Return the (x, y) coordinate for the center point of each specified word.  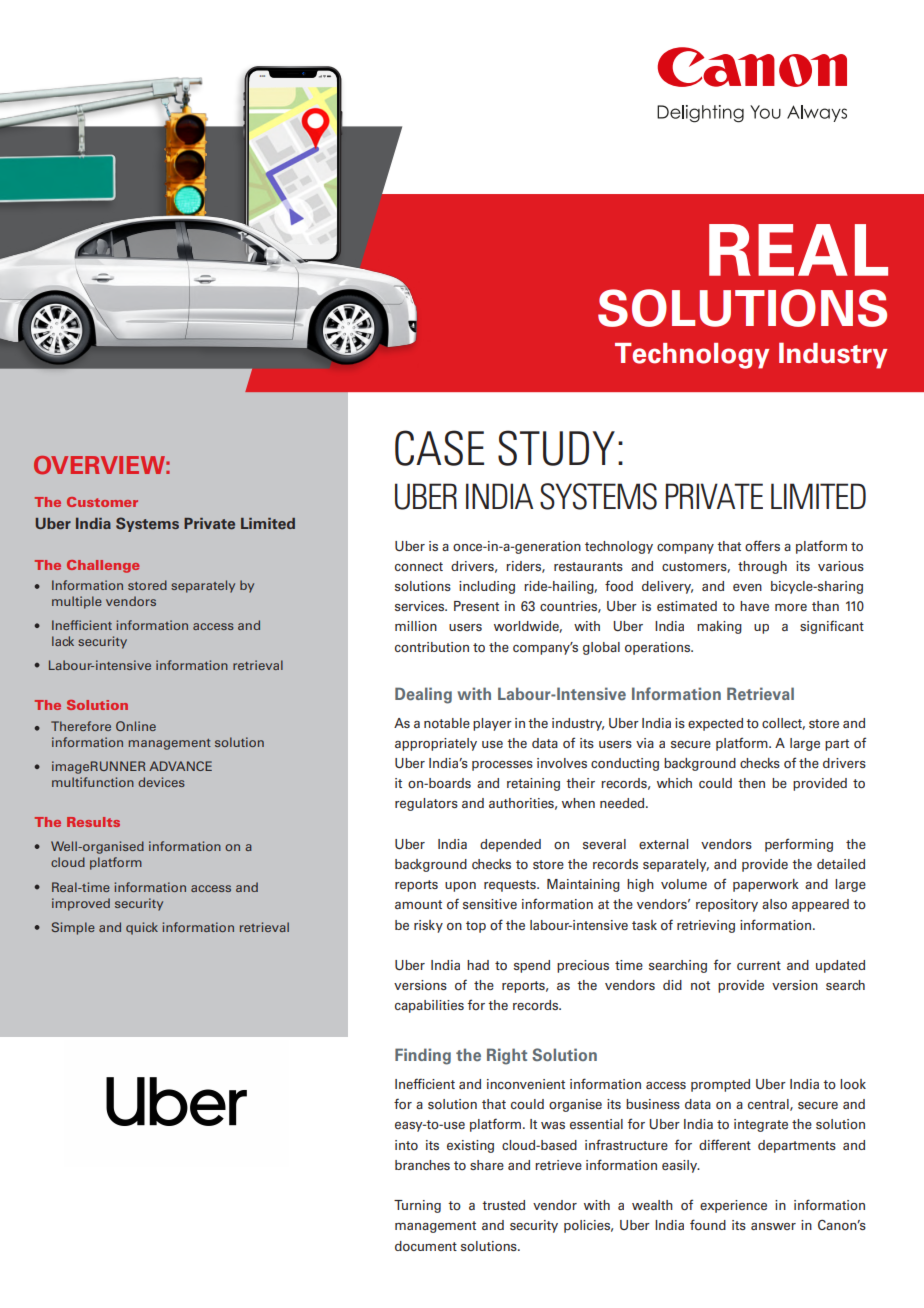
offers (762, 545)
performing (799, 845)
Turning (417, 1206)
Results (93, 822)
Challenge (103, 566)
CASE (439, 448)
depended (510, 845)
